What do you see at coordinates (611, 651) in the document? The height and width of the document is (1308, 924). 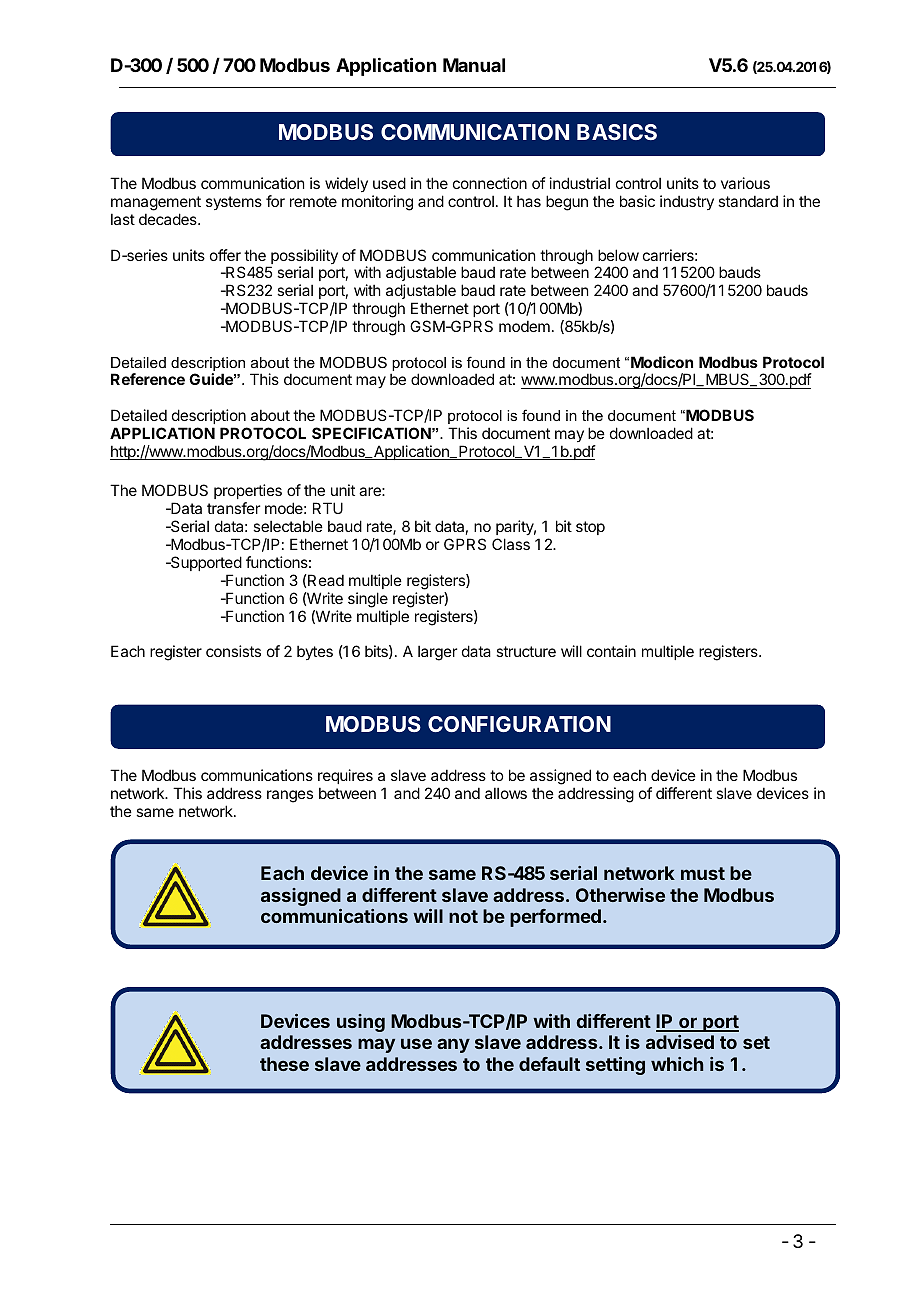 I see `contain` at bounding box center [611, 651].
